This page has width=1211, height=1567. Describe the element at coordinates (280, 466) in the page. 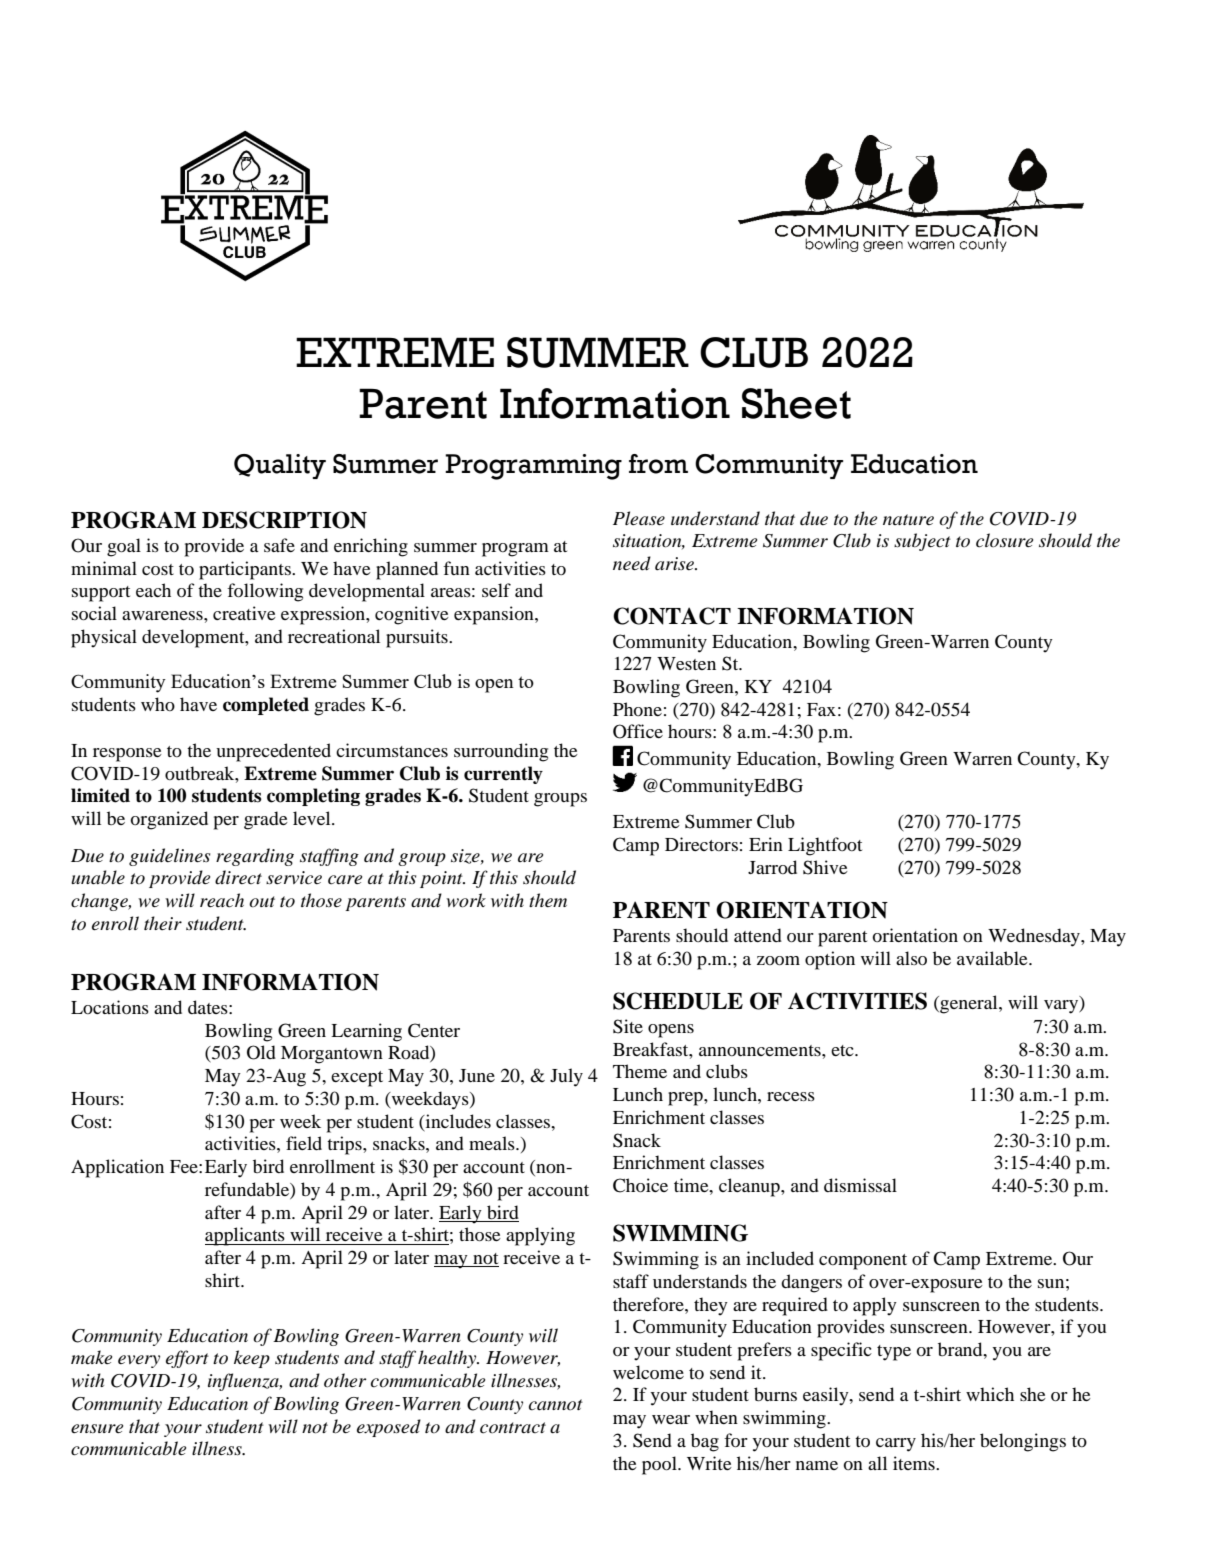

I see `Quality` at that location.
